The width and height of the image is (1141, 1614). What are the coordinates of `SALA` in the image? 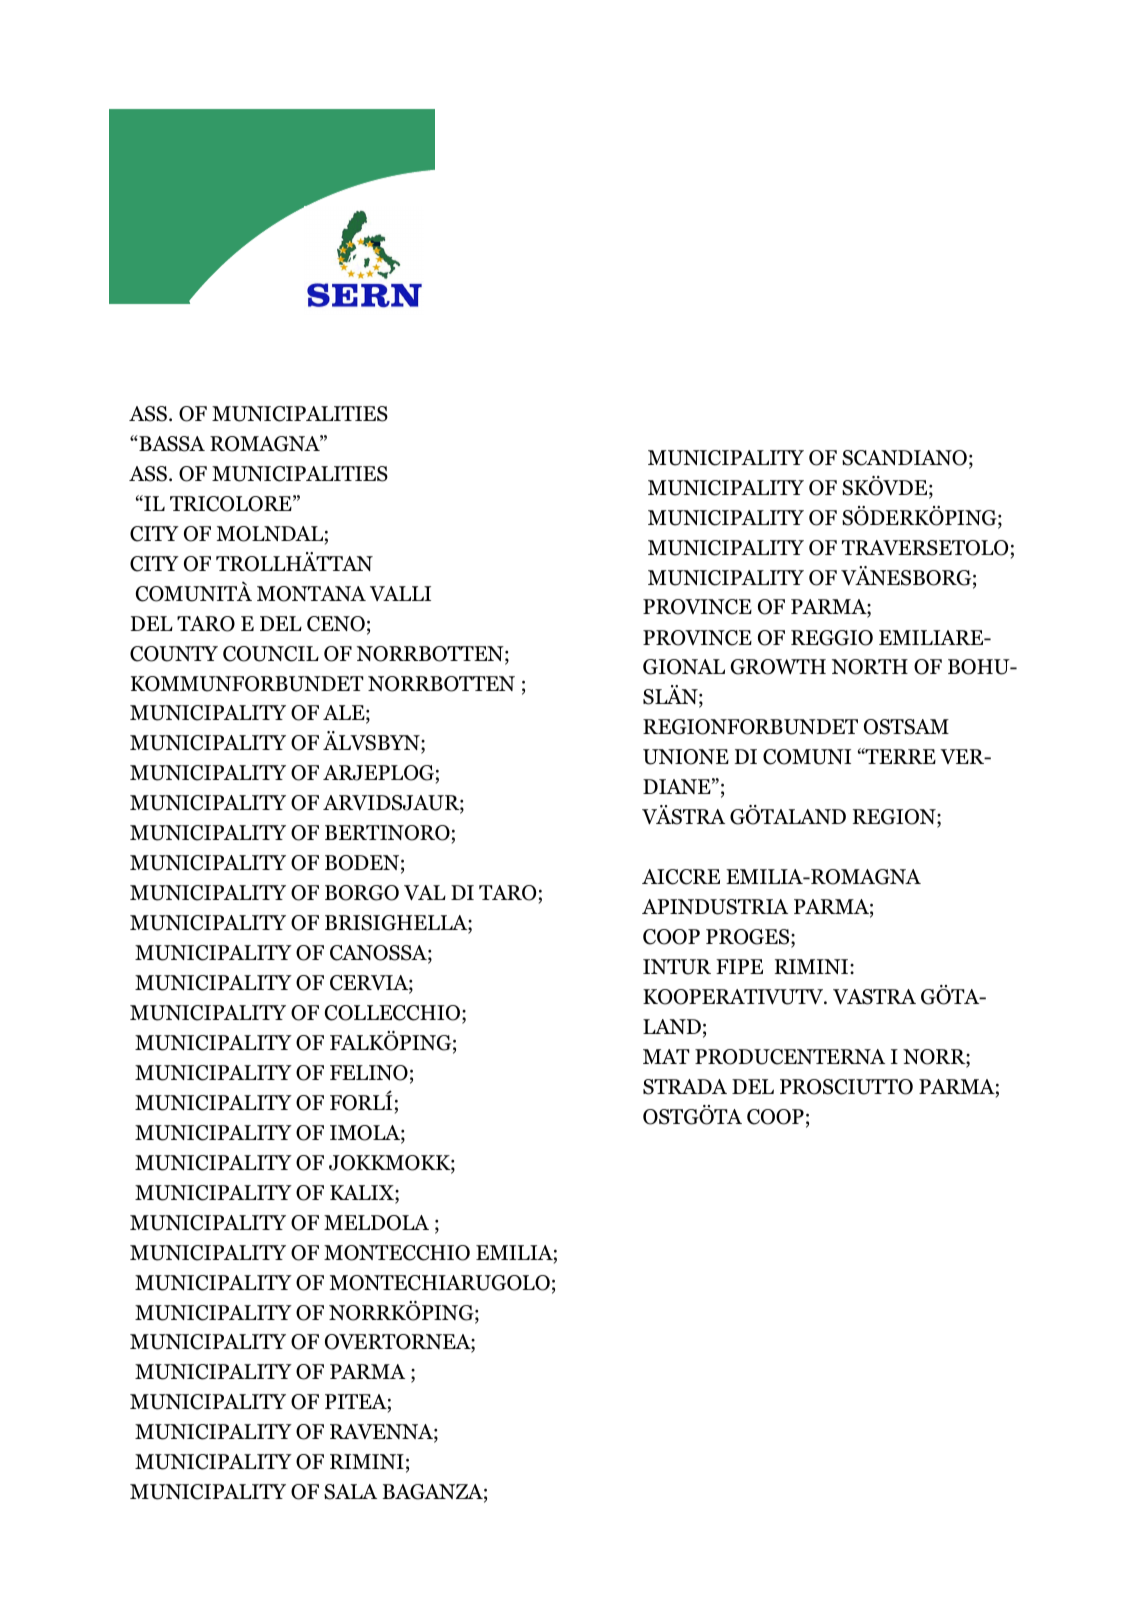 It's located at (350, 1492).
